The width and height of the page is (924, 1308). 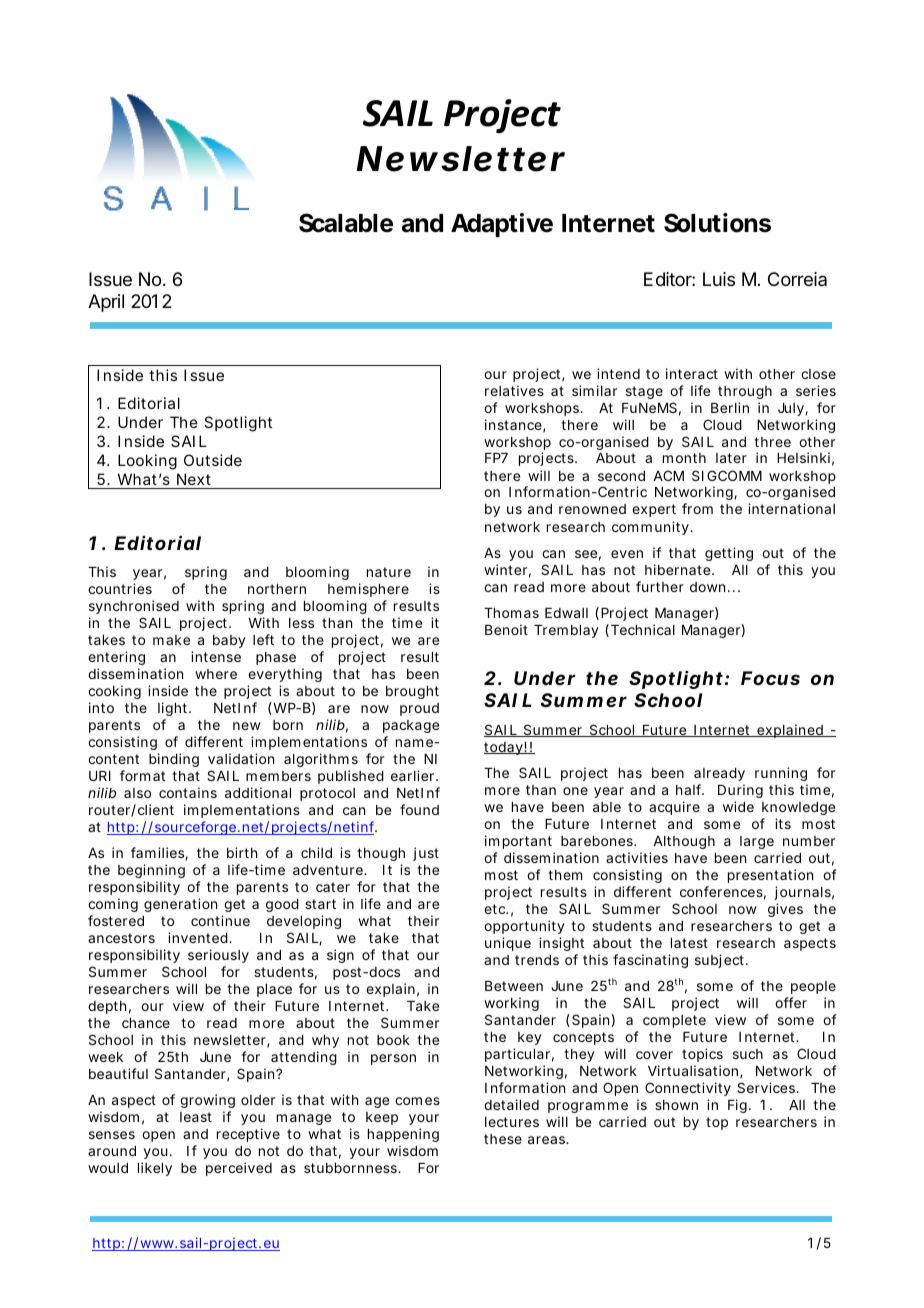 What do you see at coordinates (719, 279) in the page?
I see `Luis` at bounding box center [719, 279].
